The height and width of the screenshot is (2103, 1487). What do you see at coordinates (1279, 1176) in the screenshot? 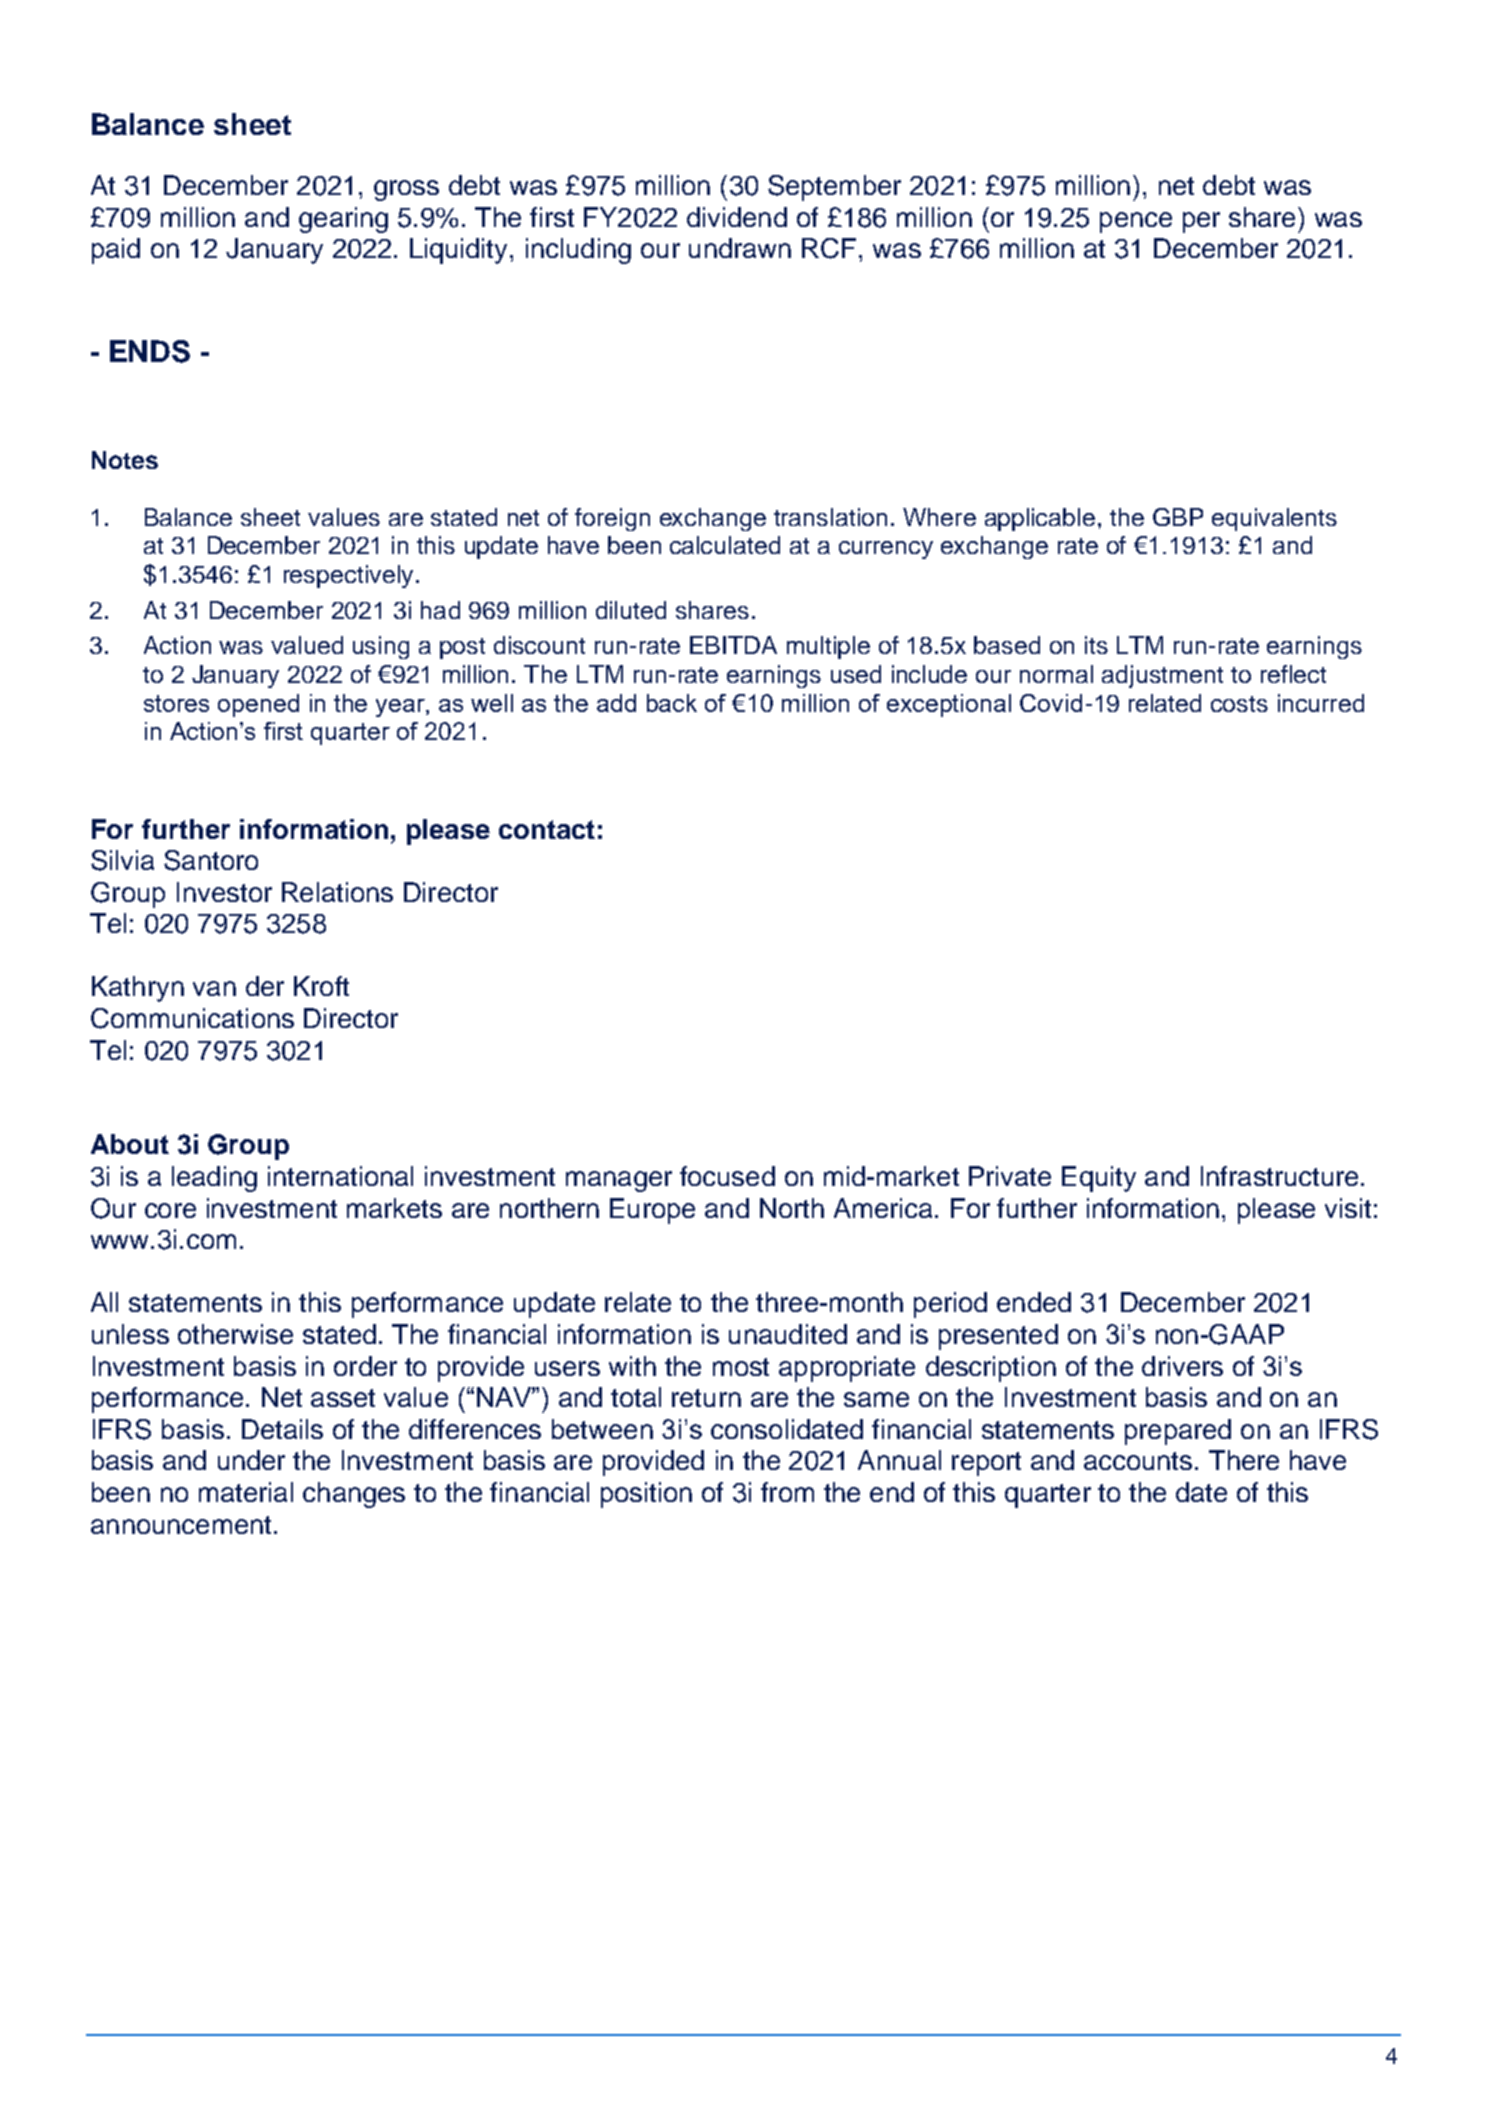
I see `Infrastructure` at bounding box center [1279, 1176].
